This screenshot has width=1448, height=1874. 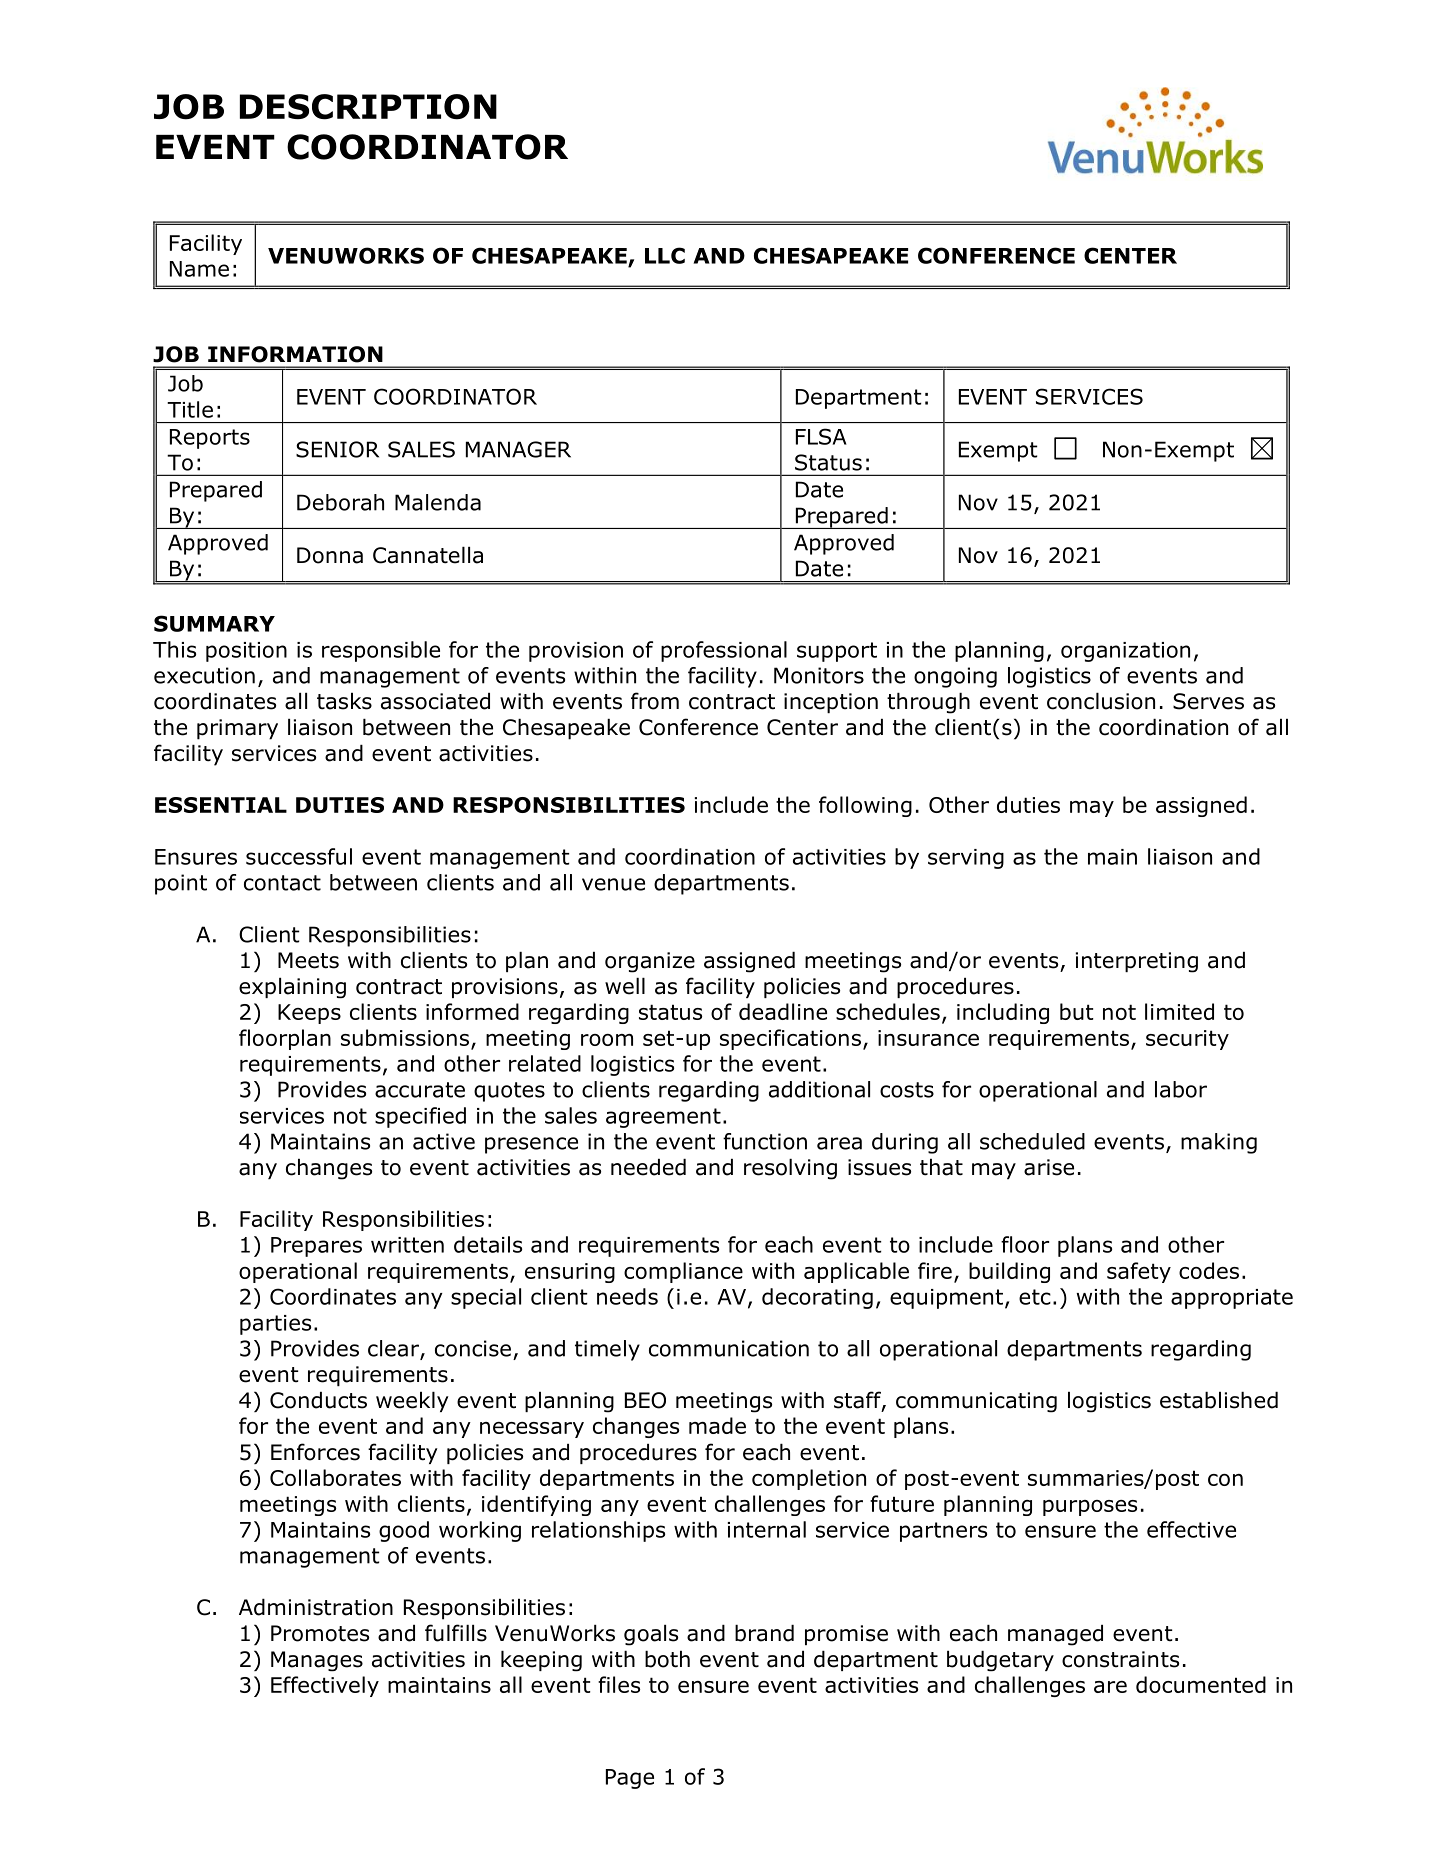 I want to click on interpreting, so click(x=1137, y=962).
